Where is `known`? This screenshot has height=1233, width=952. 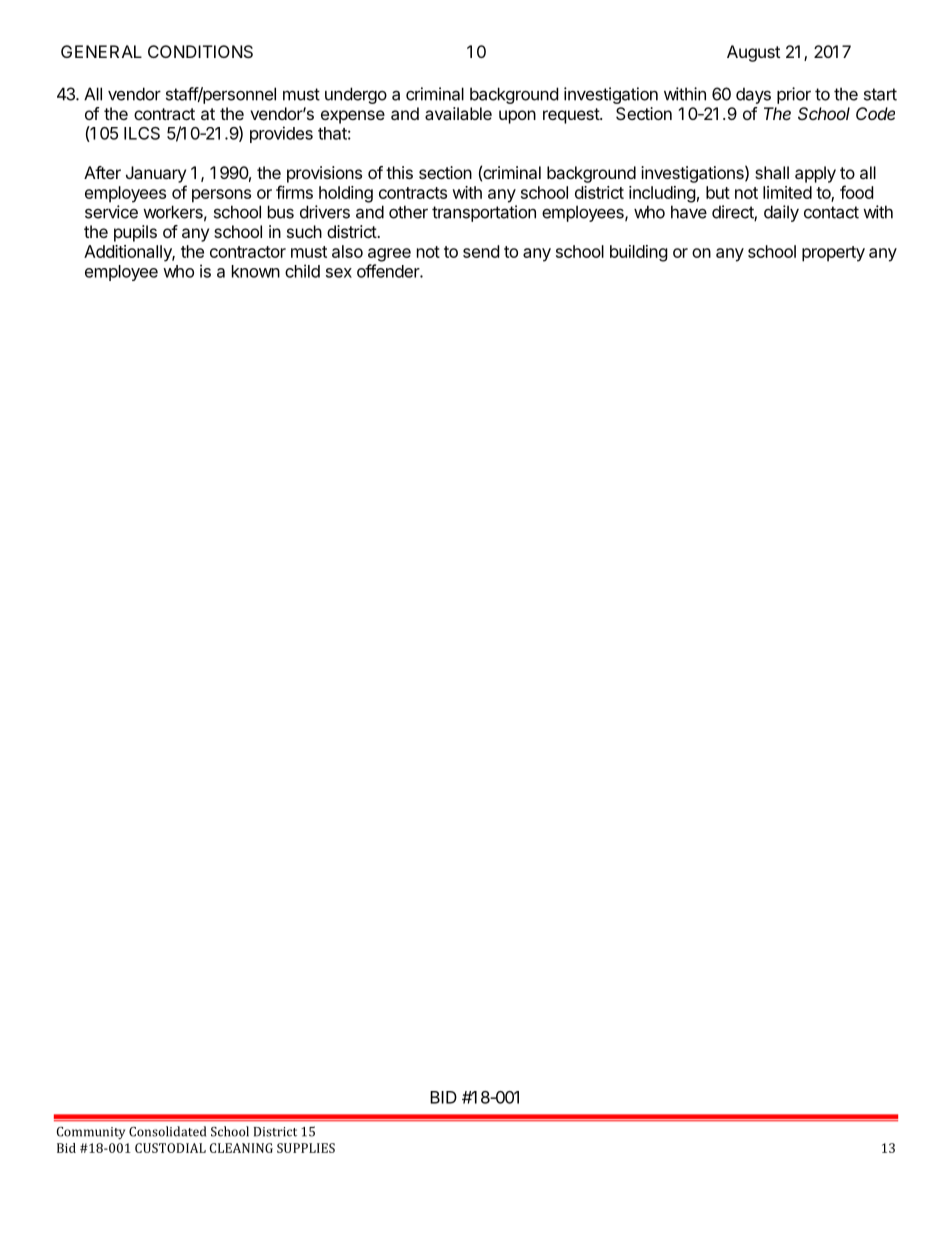 known is located at coordinates (256, 271).
